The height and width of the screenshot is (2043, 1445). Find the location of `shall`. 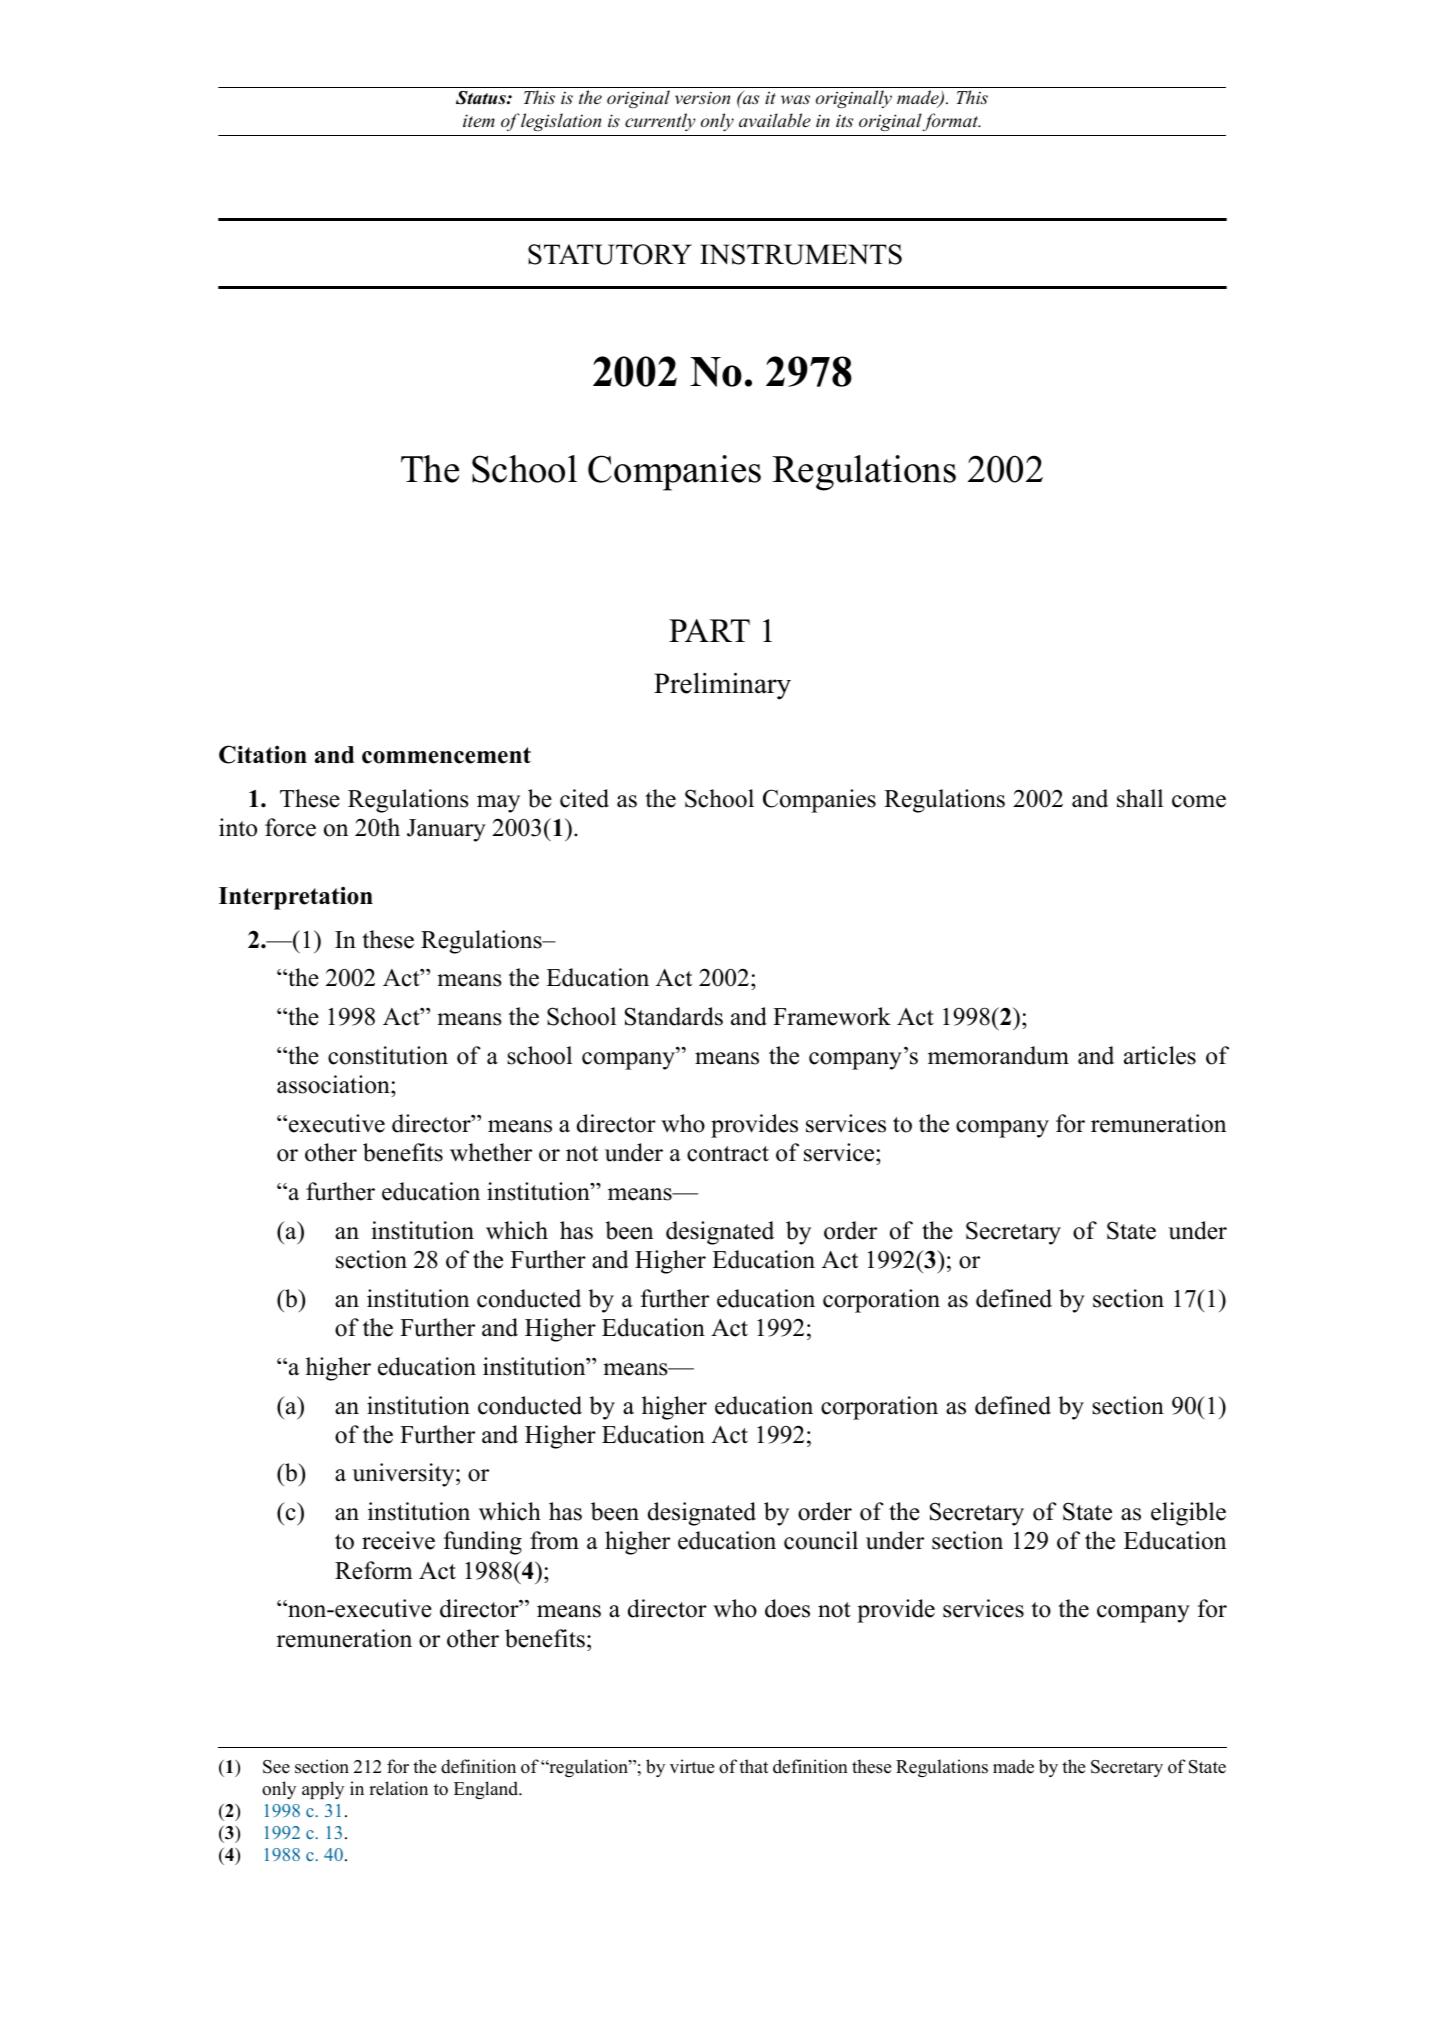

shall is located at coordinates (1140, 798).
